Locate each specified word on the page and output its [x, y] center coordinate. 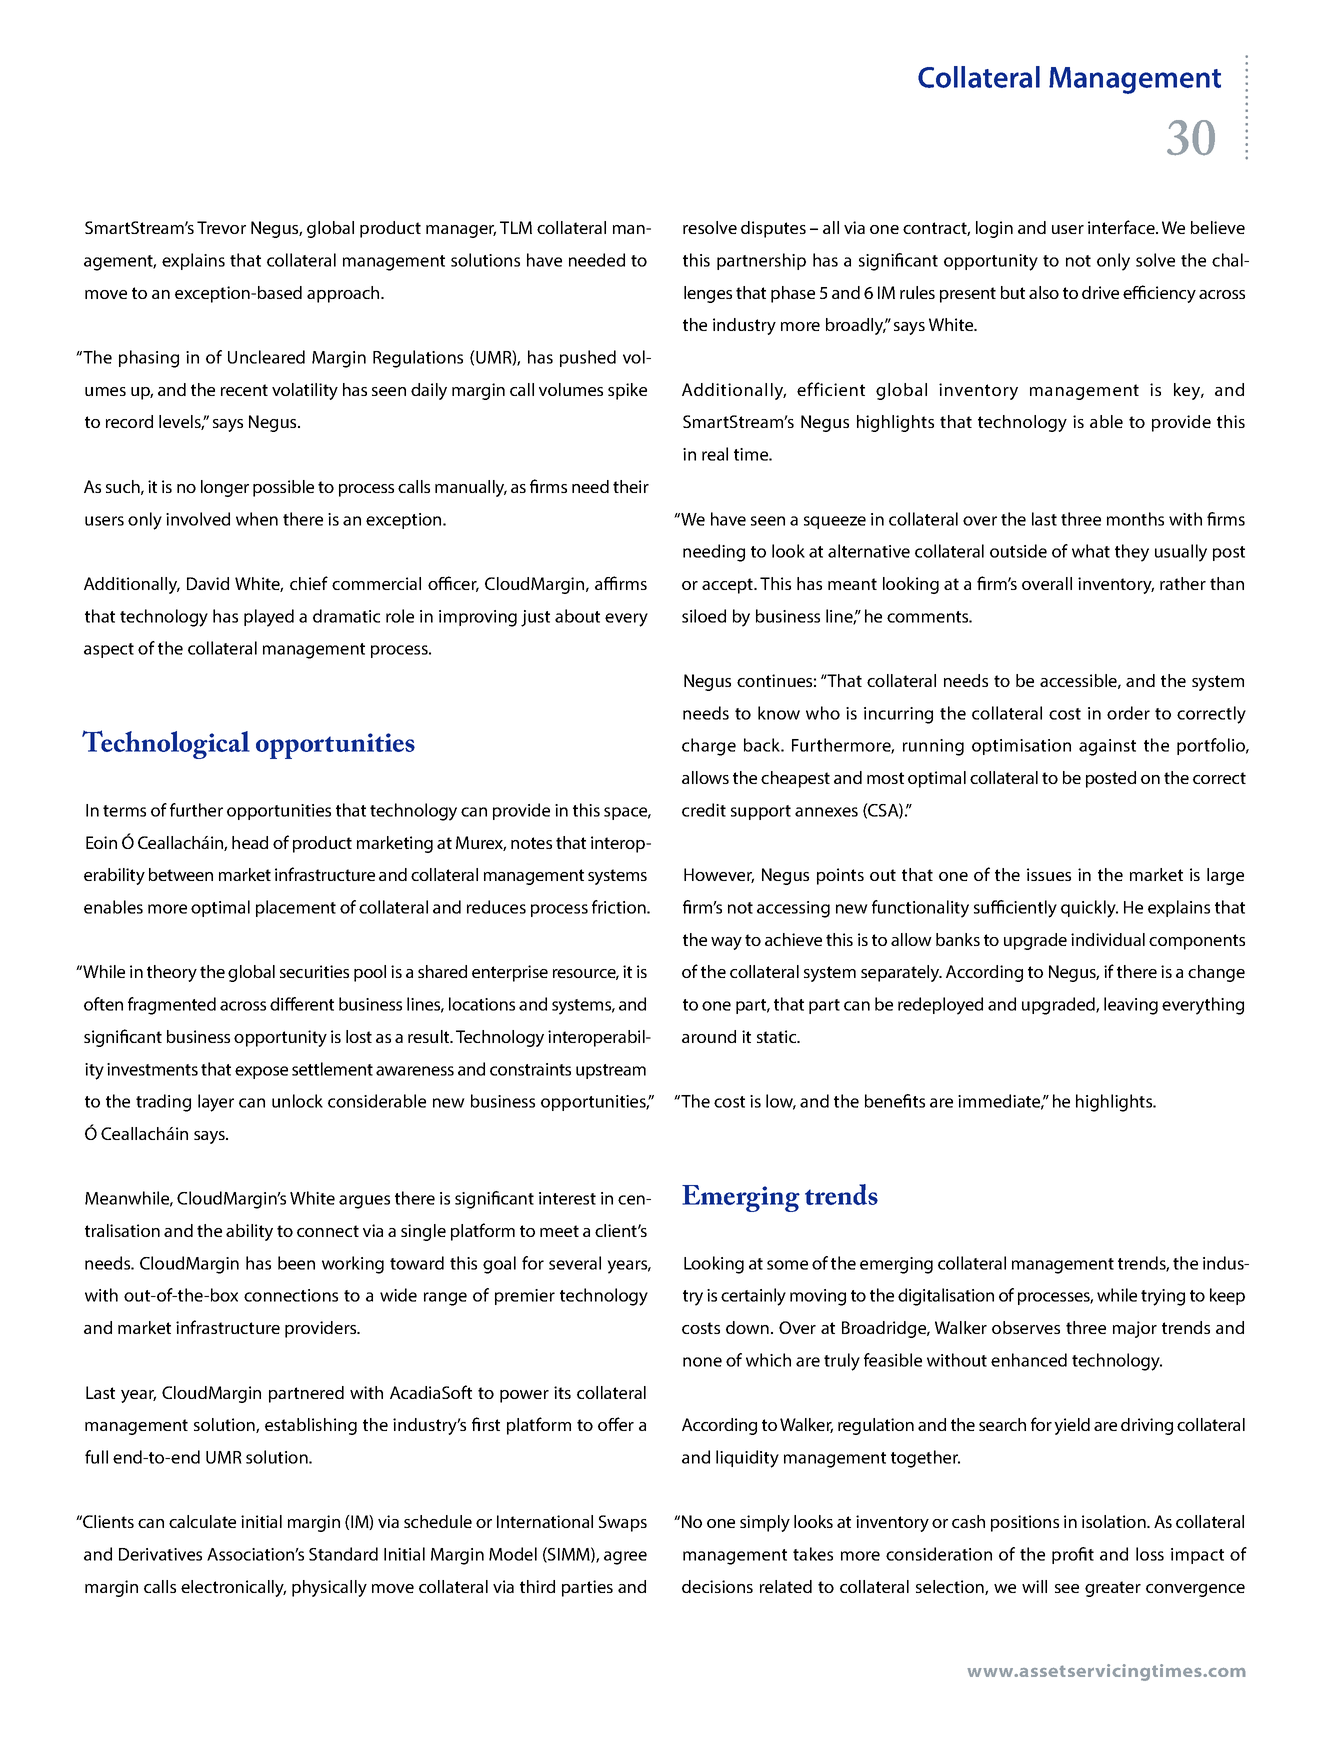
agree [625, 1558]
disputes [773, 229]
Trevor [221, 227]
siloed [704, 616]
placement [296, 908]
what [1091, 551]
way [726, 943]
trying [1163, 1297]
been [296, 1263]
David [208, 583]
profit [1073, 1555]
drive [1100, 292]
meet [559, 1231]
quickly [1089, 909]
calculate [202, 1521]
